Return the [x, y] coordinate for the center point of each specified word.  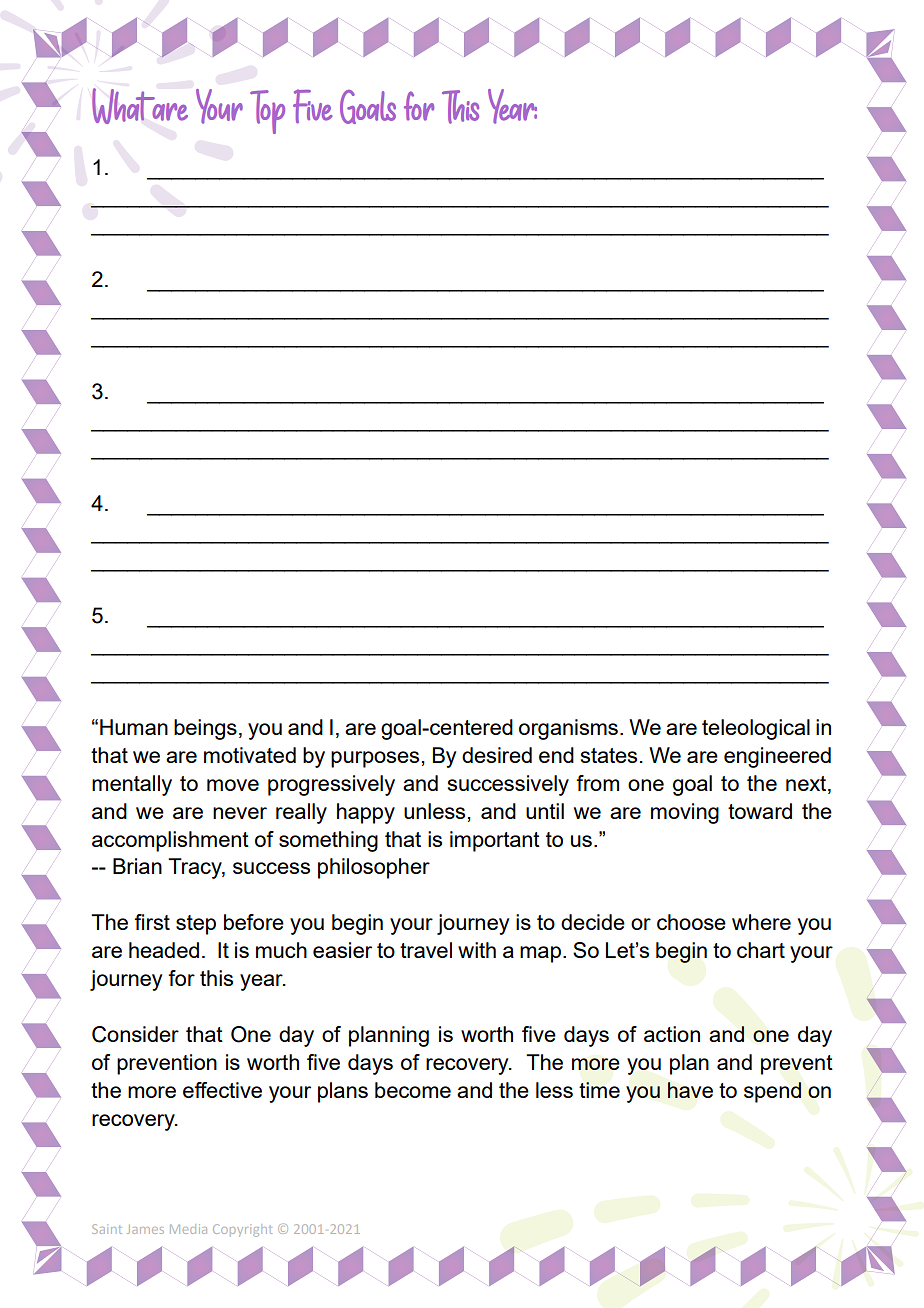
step [196, 925]
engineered [777, 757]
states [609, 755]
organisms [568, 729]
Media [188, 1229]
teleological [756, 729]
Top [267, 112]
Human [134, 727]
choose [691, 922]
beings [205, 729]
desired [497, 755]
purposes [375, 759]
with [477, 950]
